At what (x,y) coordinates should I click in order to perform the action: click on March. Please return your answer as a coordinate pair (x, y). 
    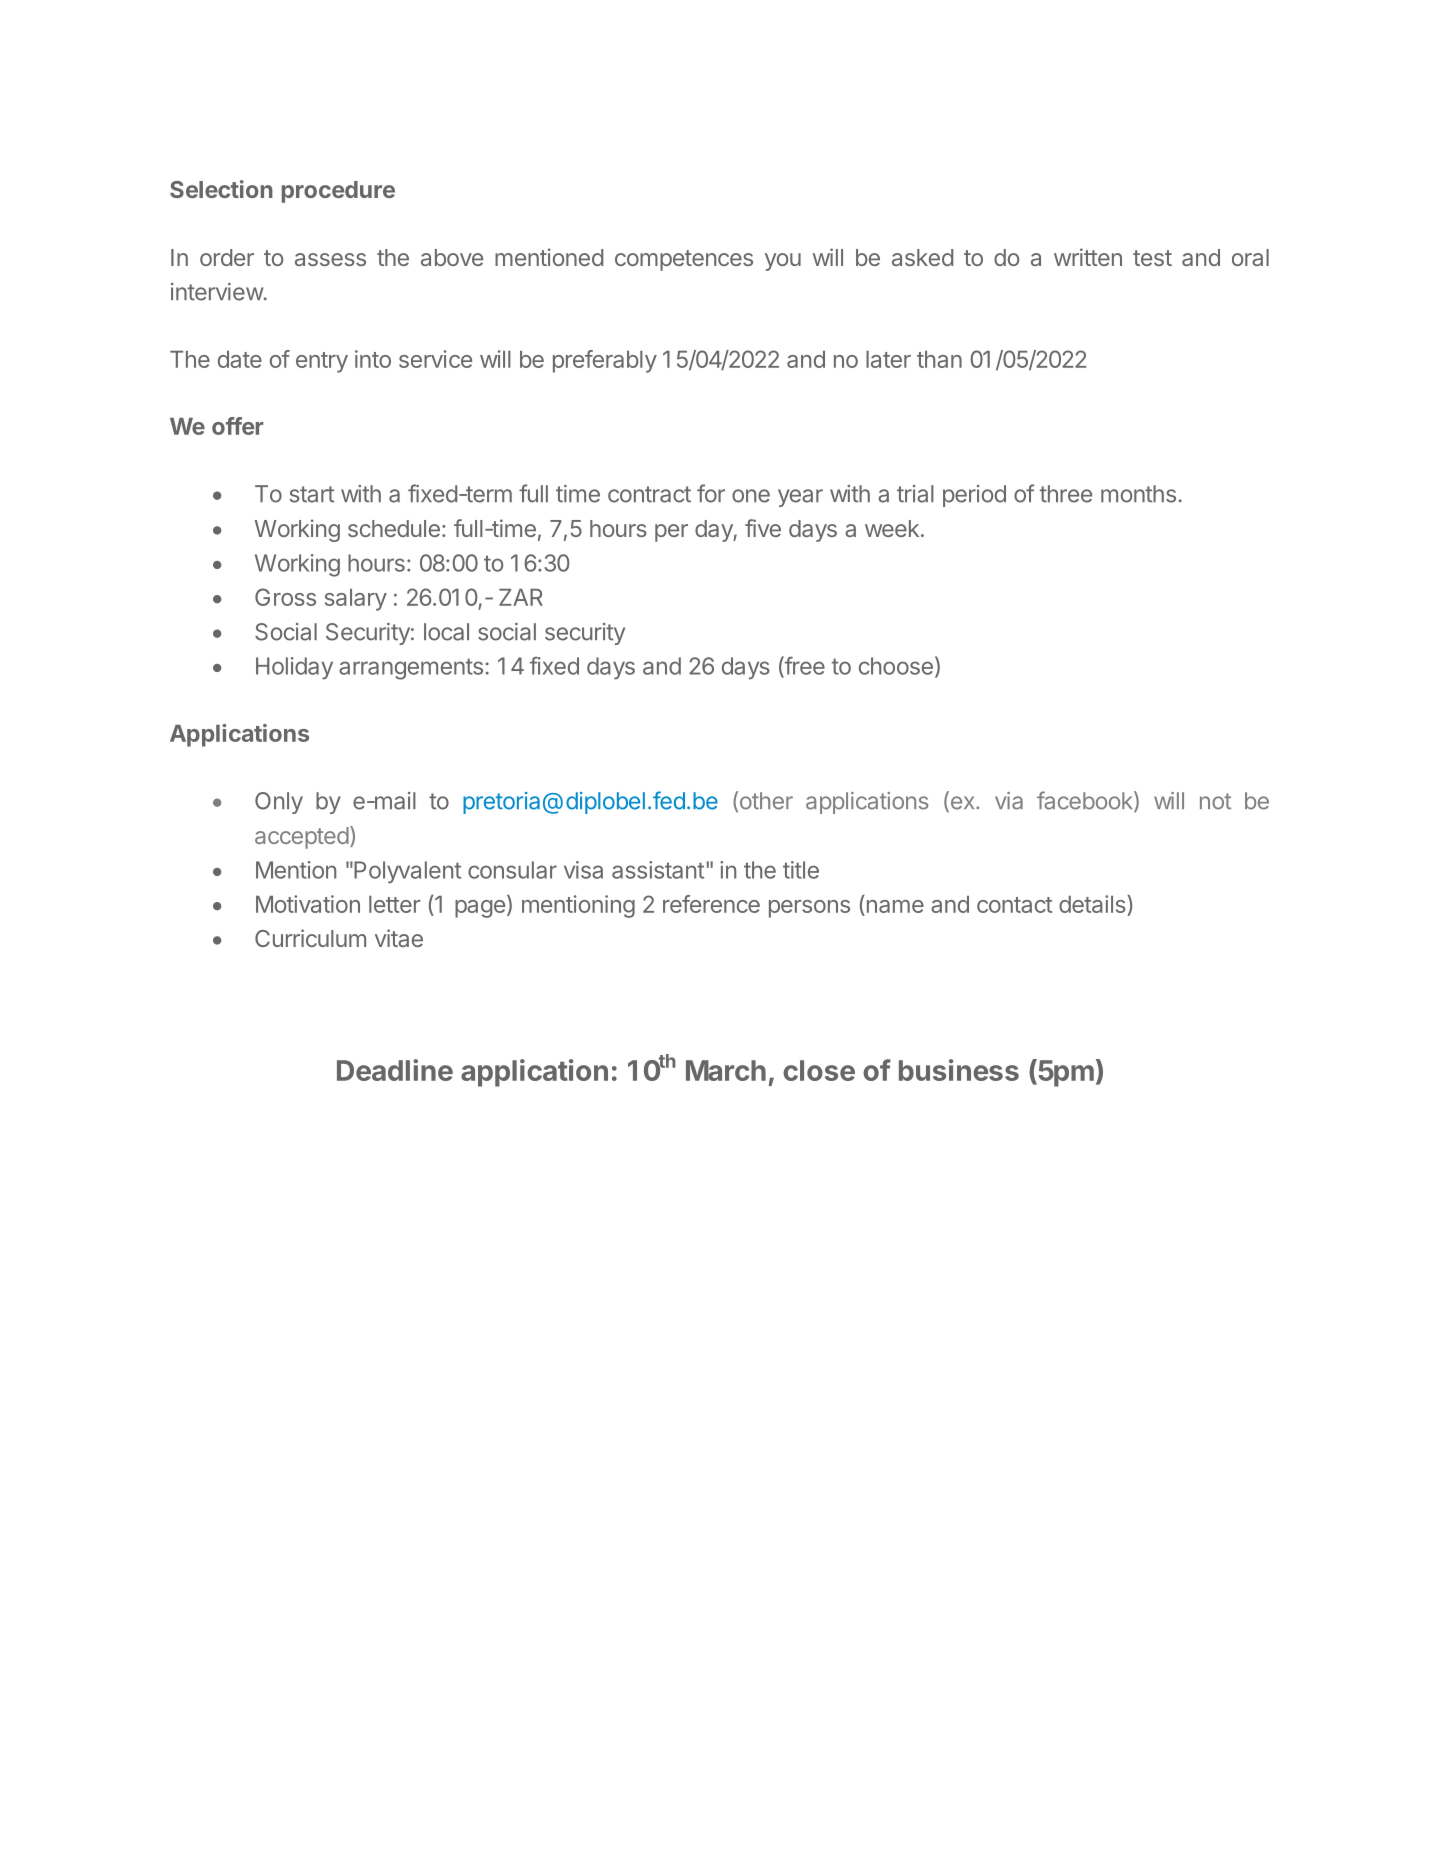
    Looking at the image, I should click on (726, 1070).
